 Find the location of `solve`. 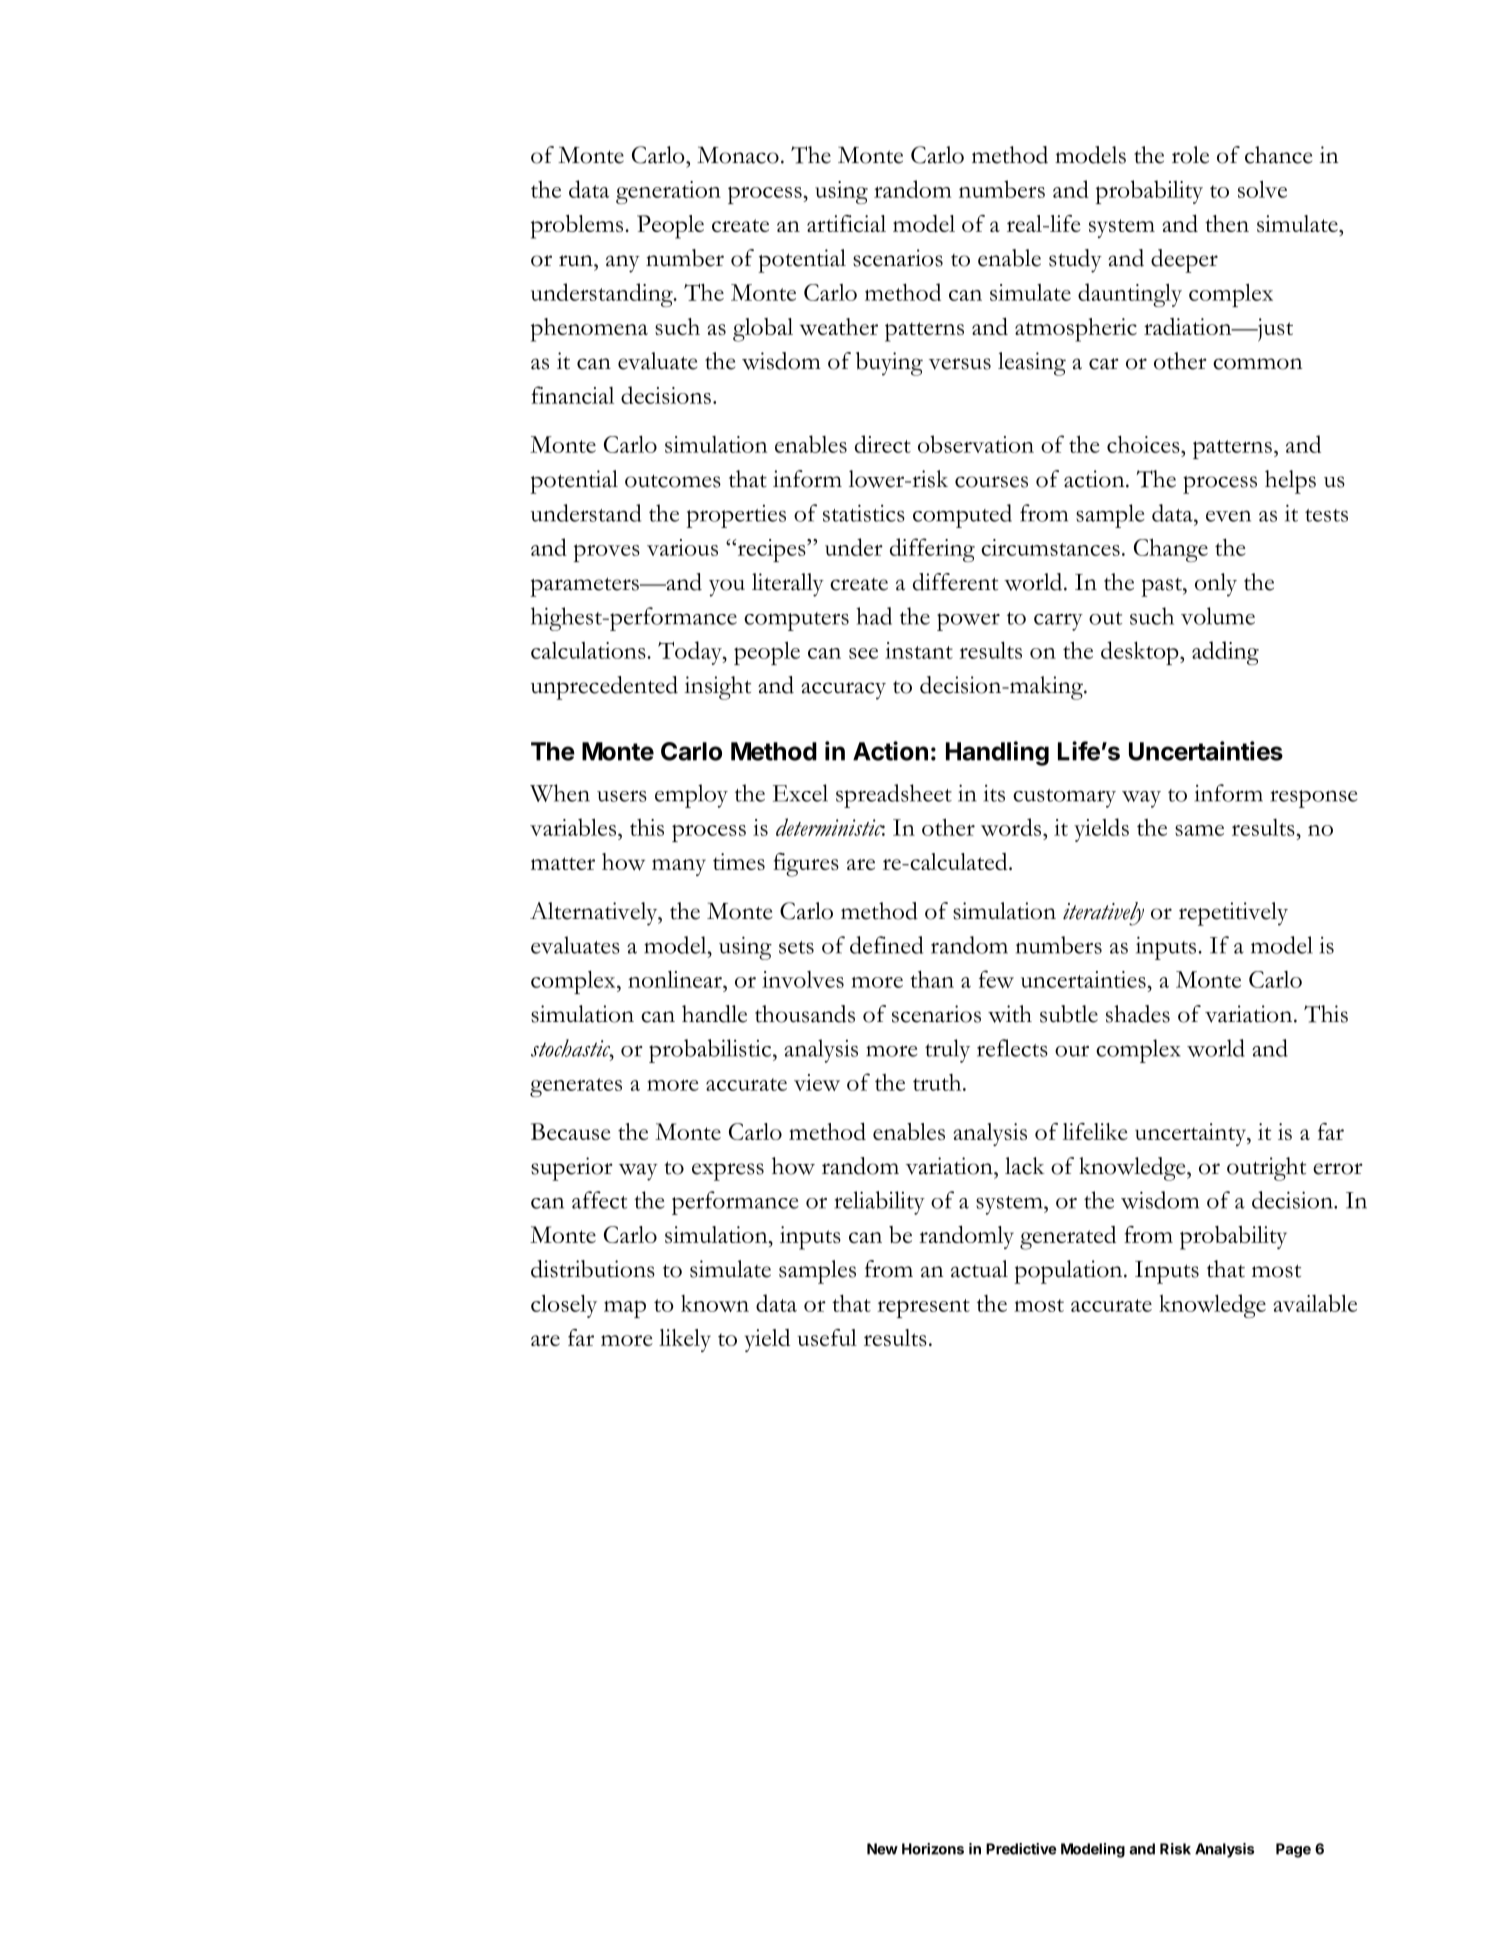

solve is located at coordinates (1262, 189).
